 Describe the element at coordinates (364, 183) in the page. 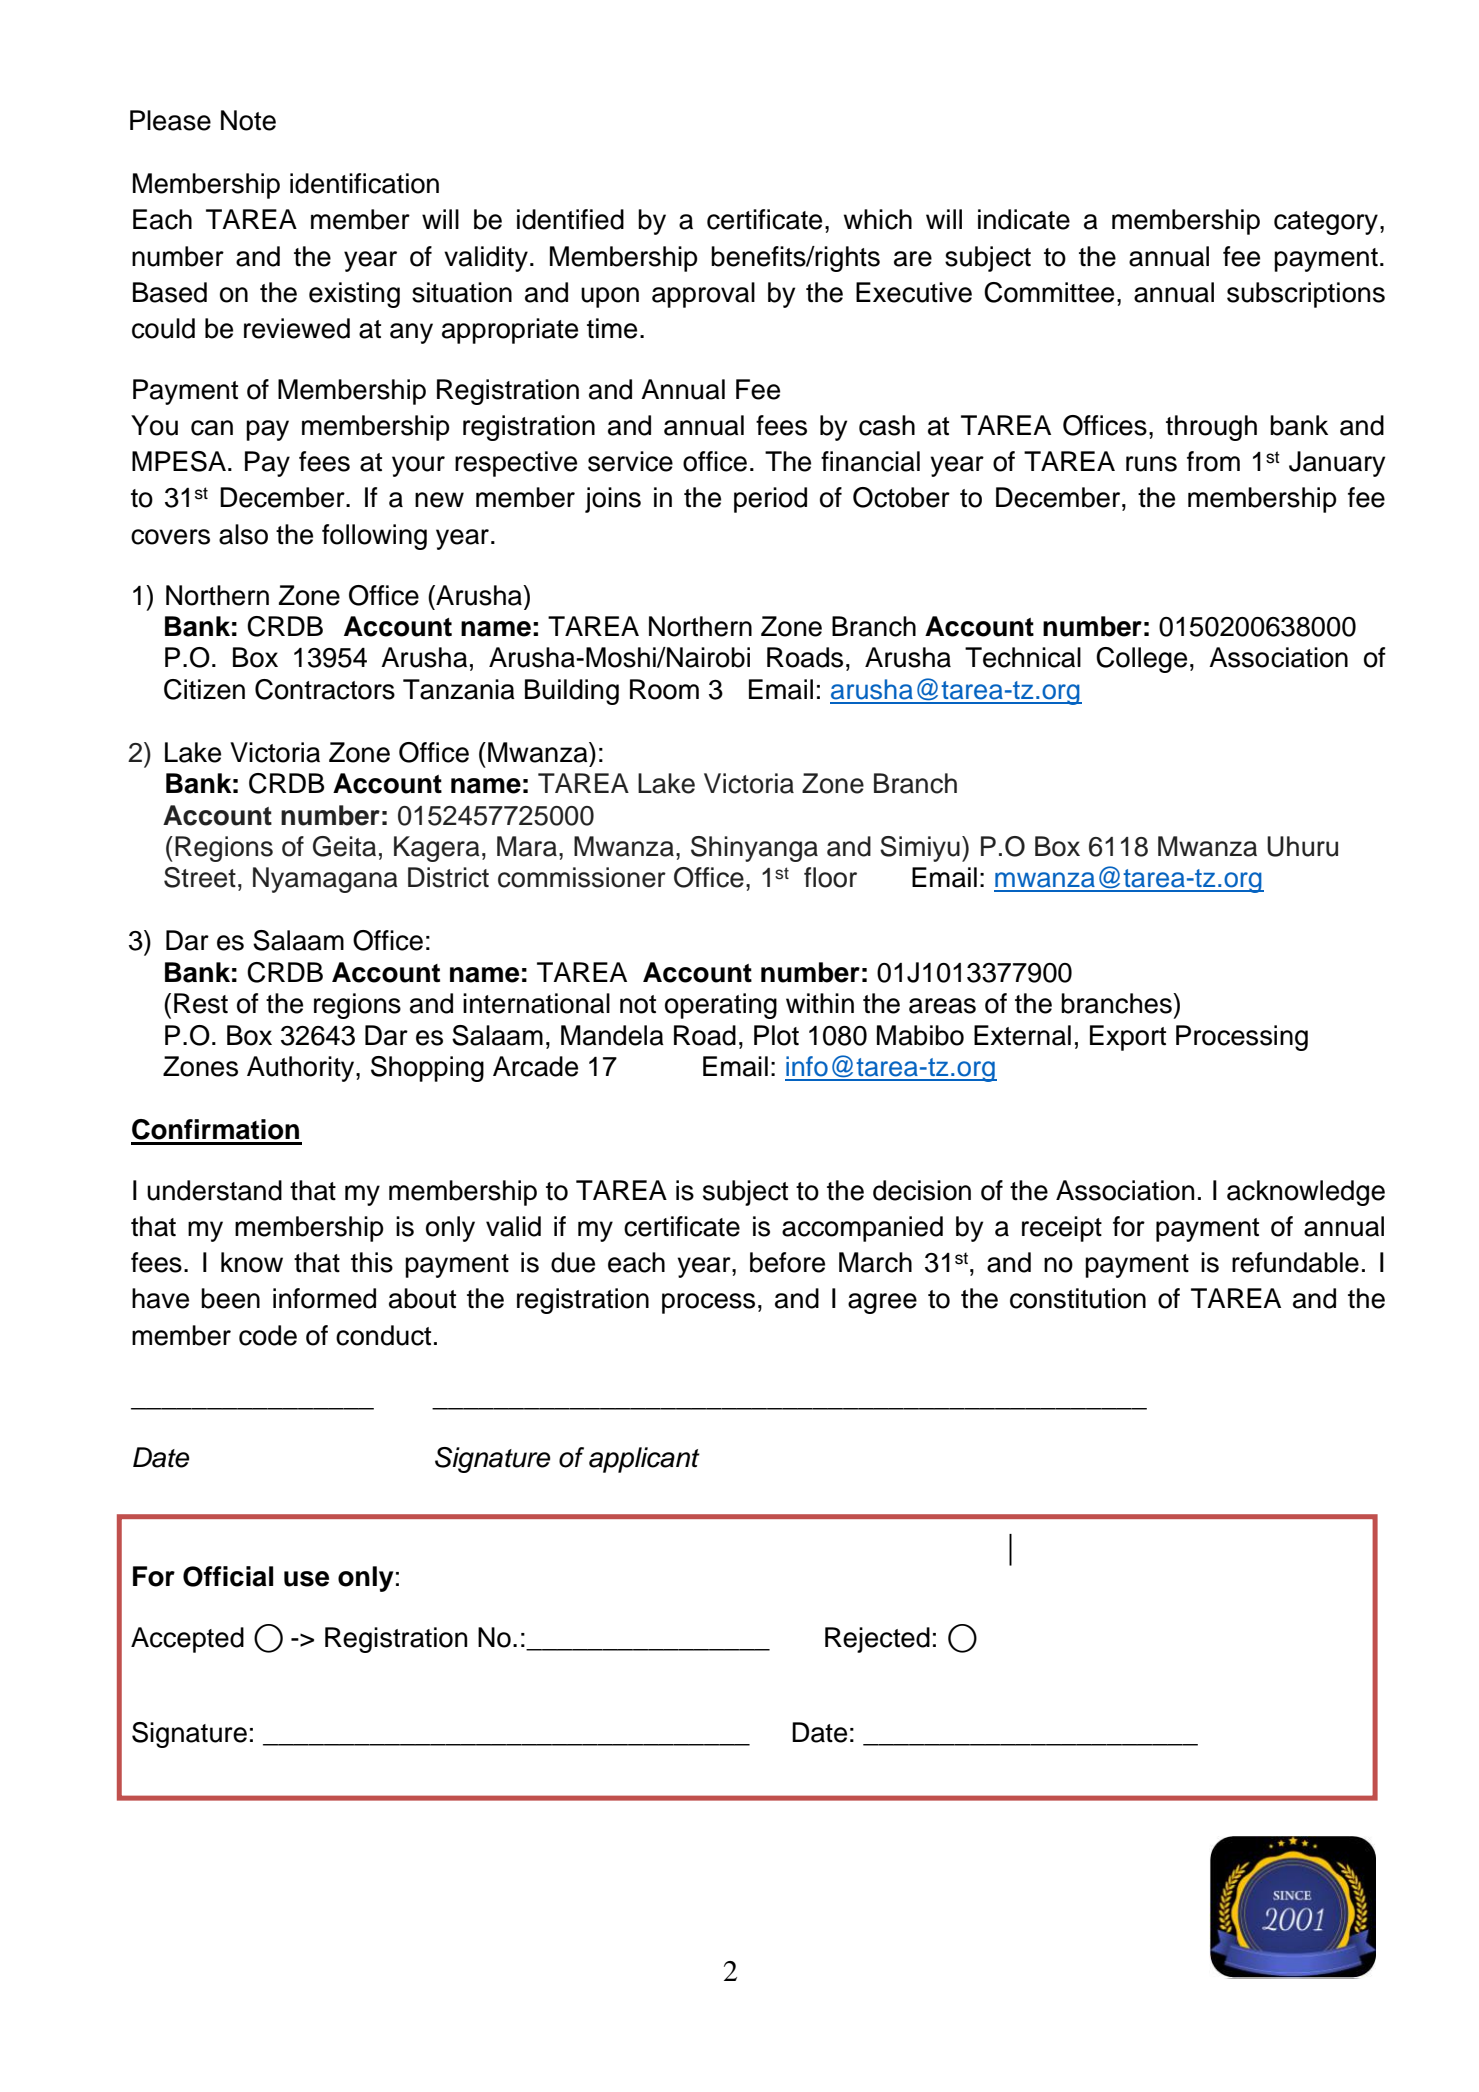

I see `identification` at that location.
